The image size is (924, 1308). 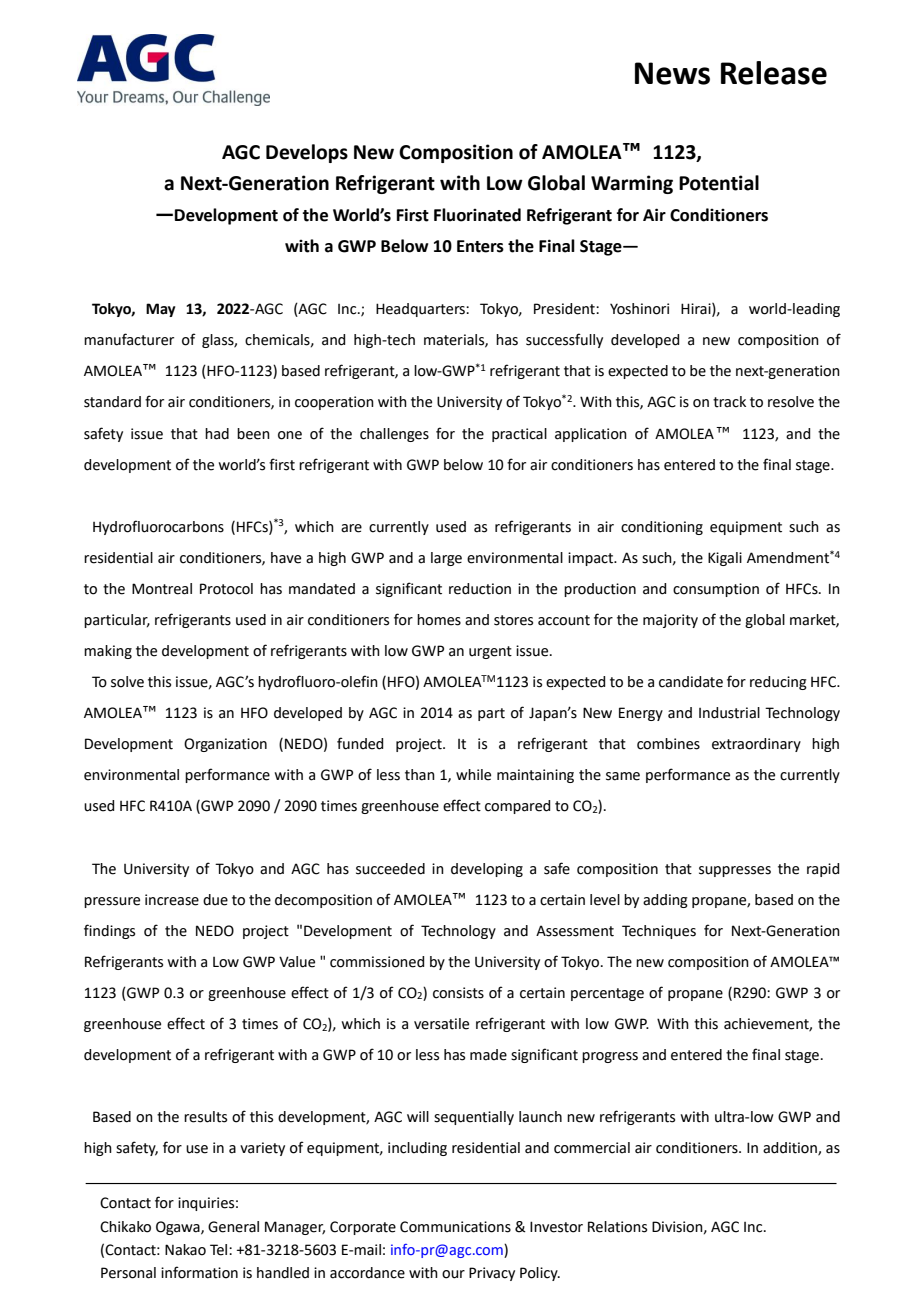 What do you see at coordinates (307, 153) in the document?
I see `Develops` at bounding box center [307, 153].
